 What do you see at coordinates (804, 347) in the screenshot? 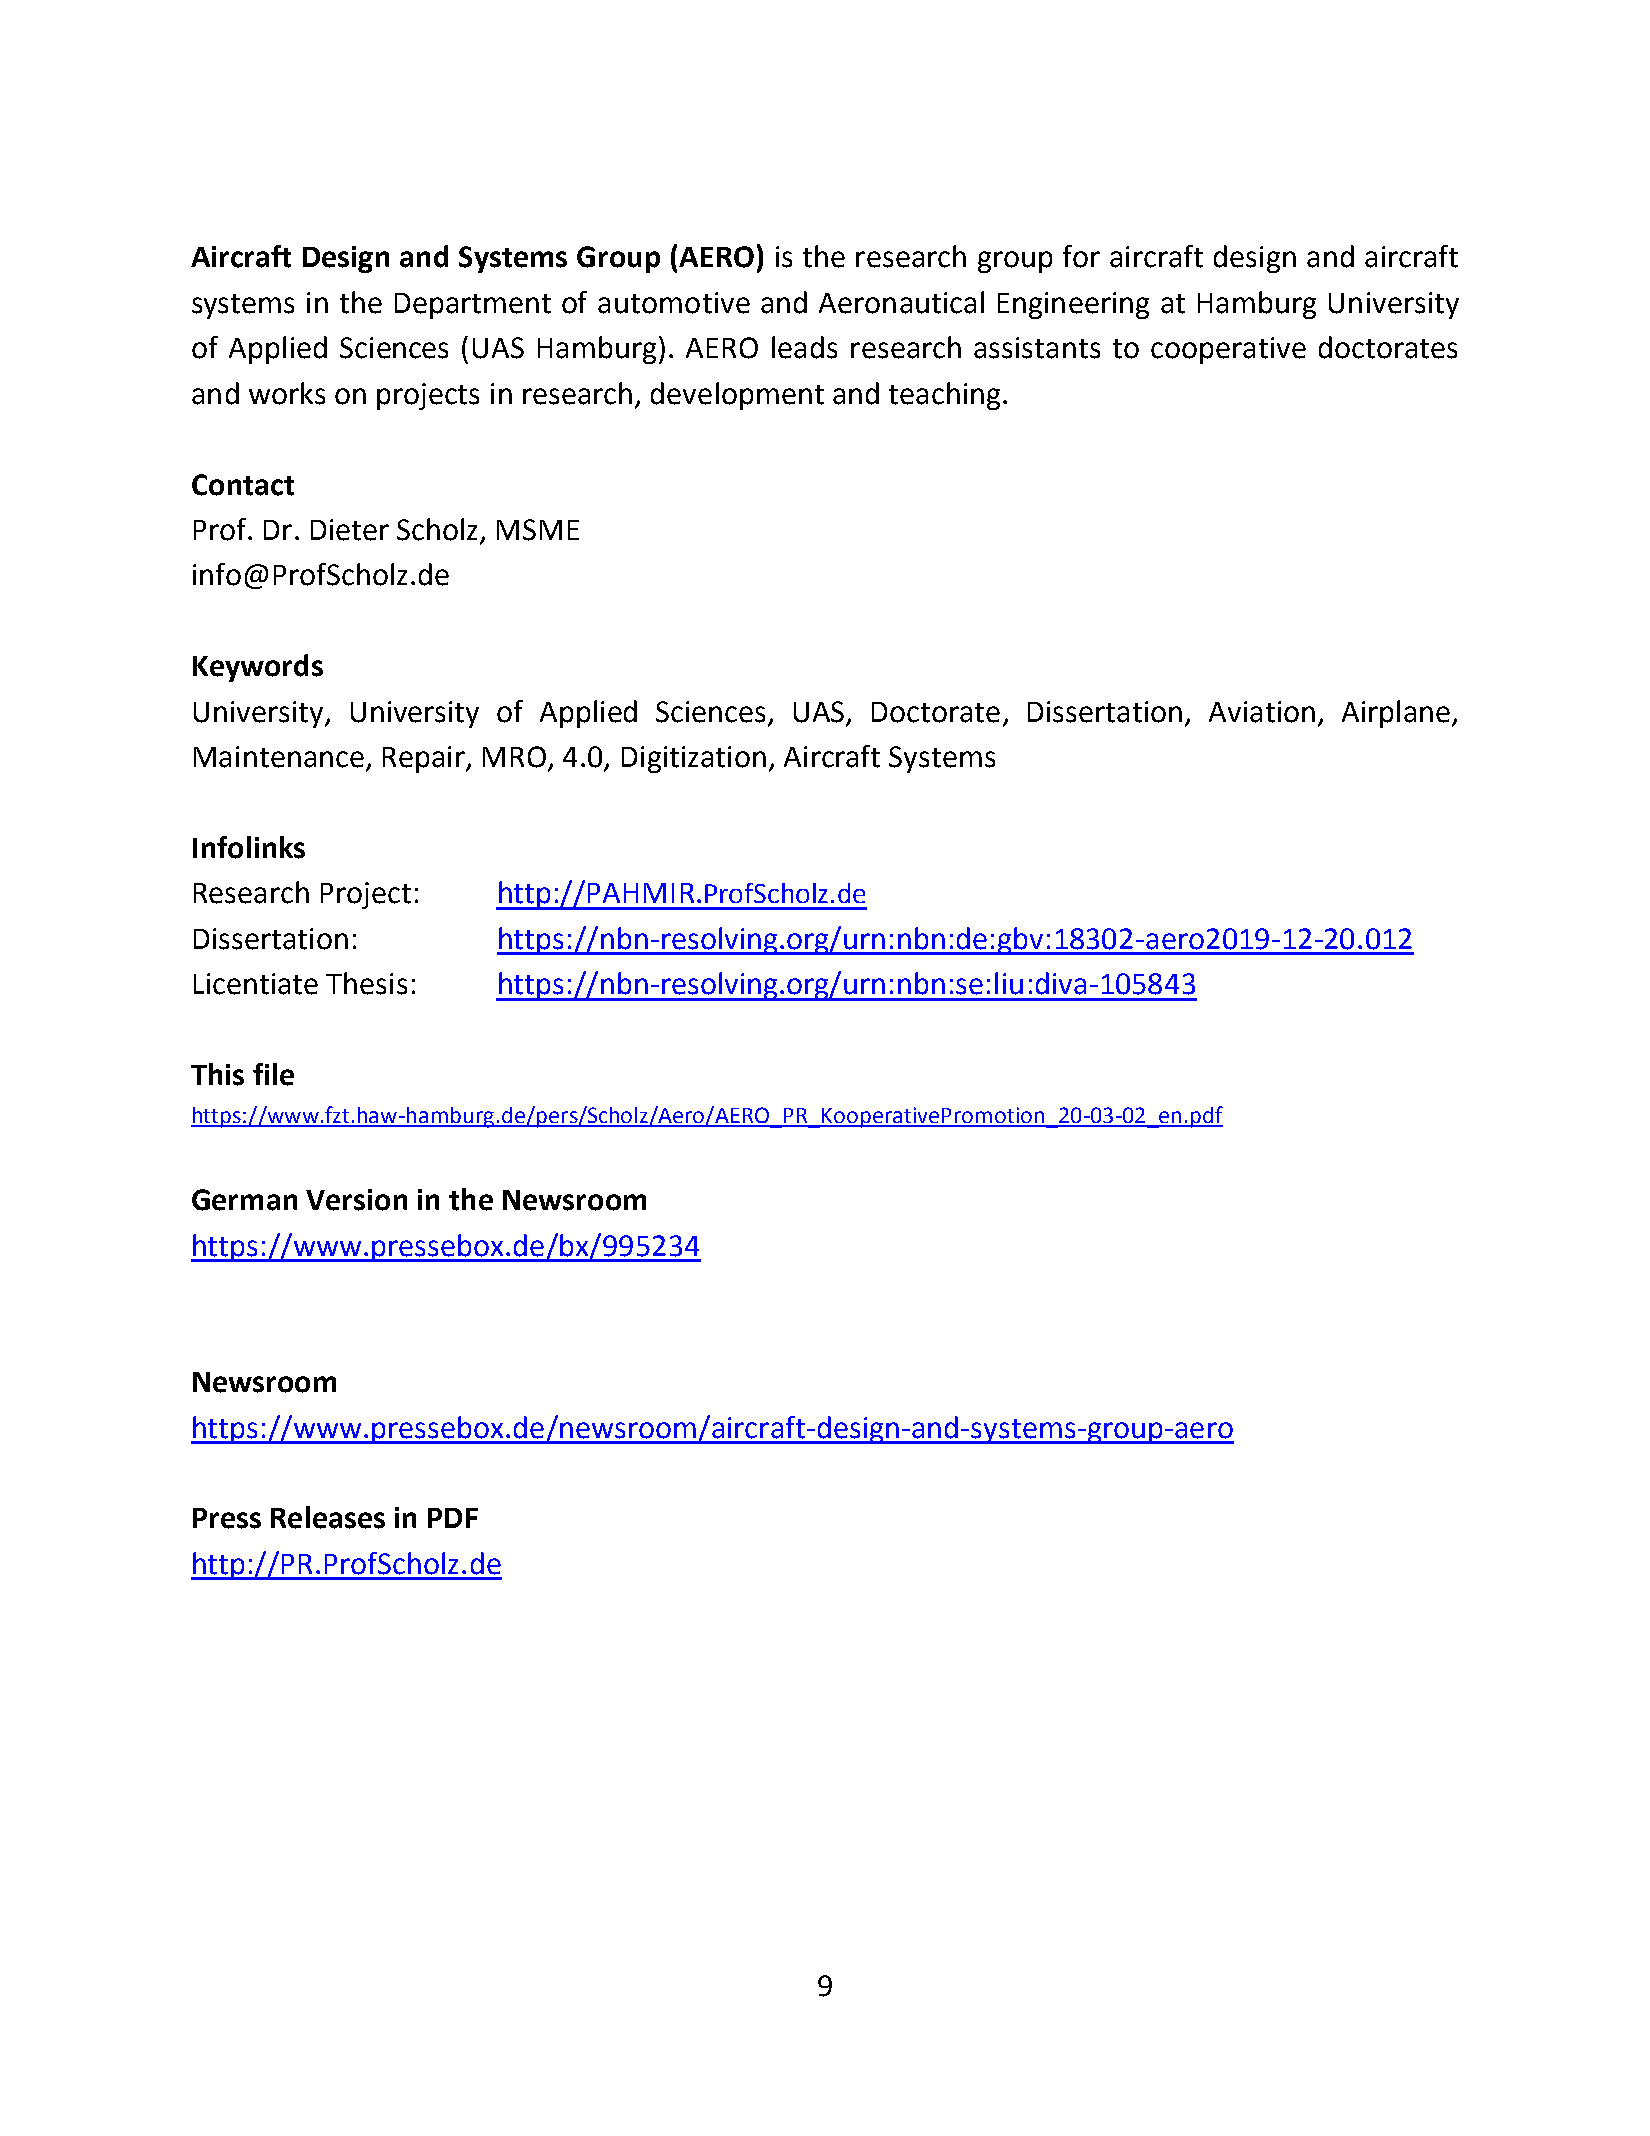
I see `leads` at bounding box center [804, 347].
